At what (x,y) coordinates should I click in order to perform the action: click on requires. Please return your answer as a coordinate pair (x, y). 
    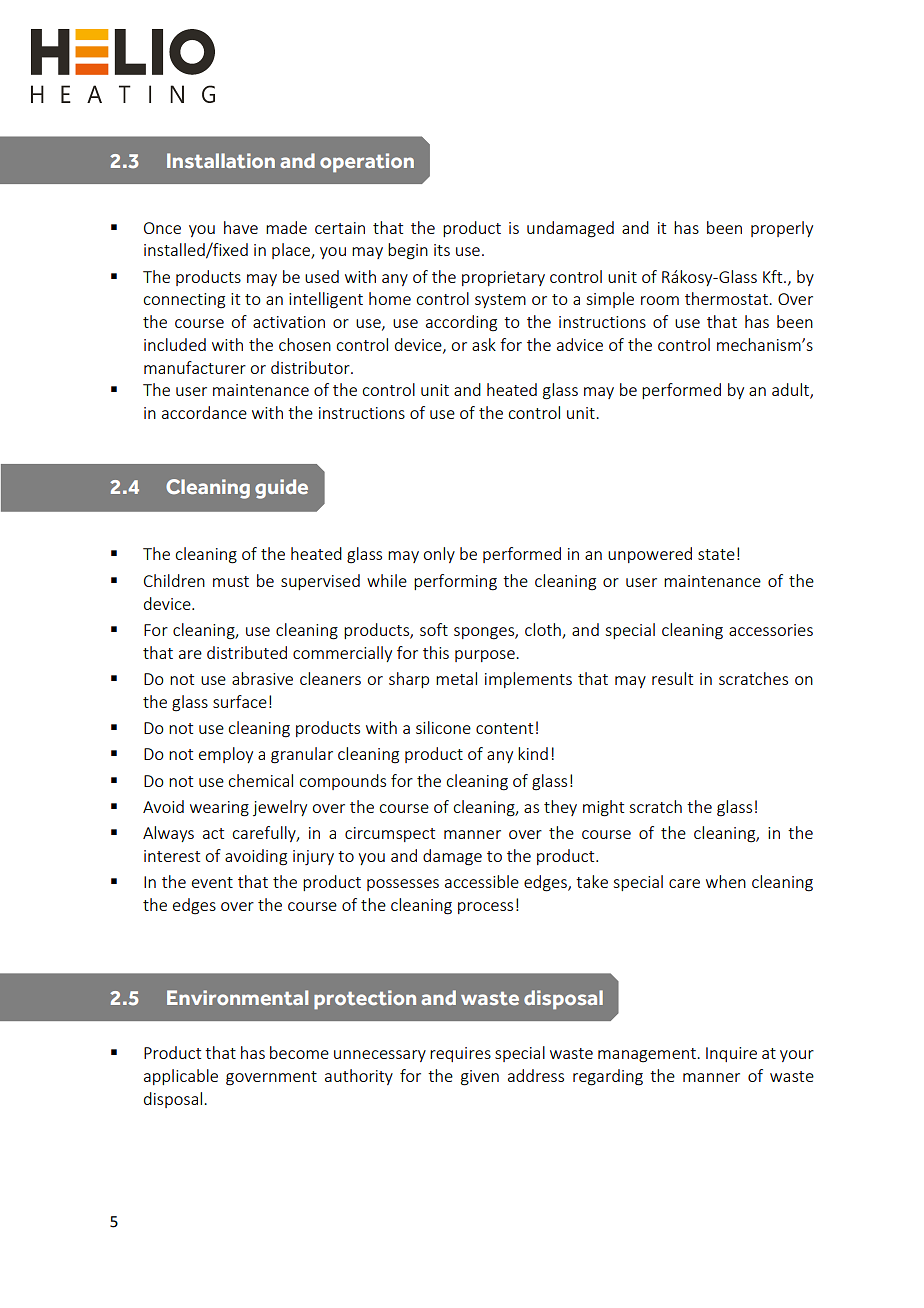
    Looking at the image, I should click on (460, 1054).
